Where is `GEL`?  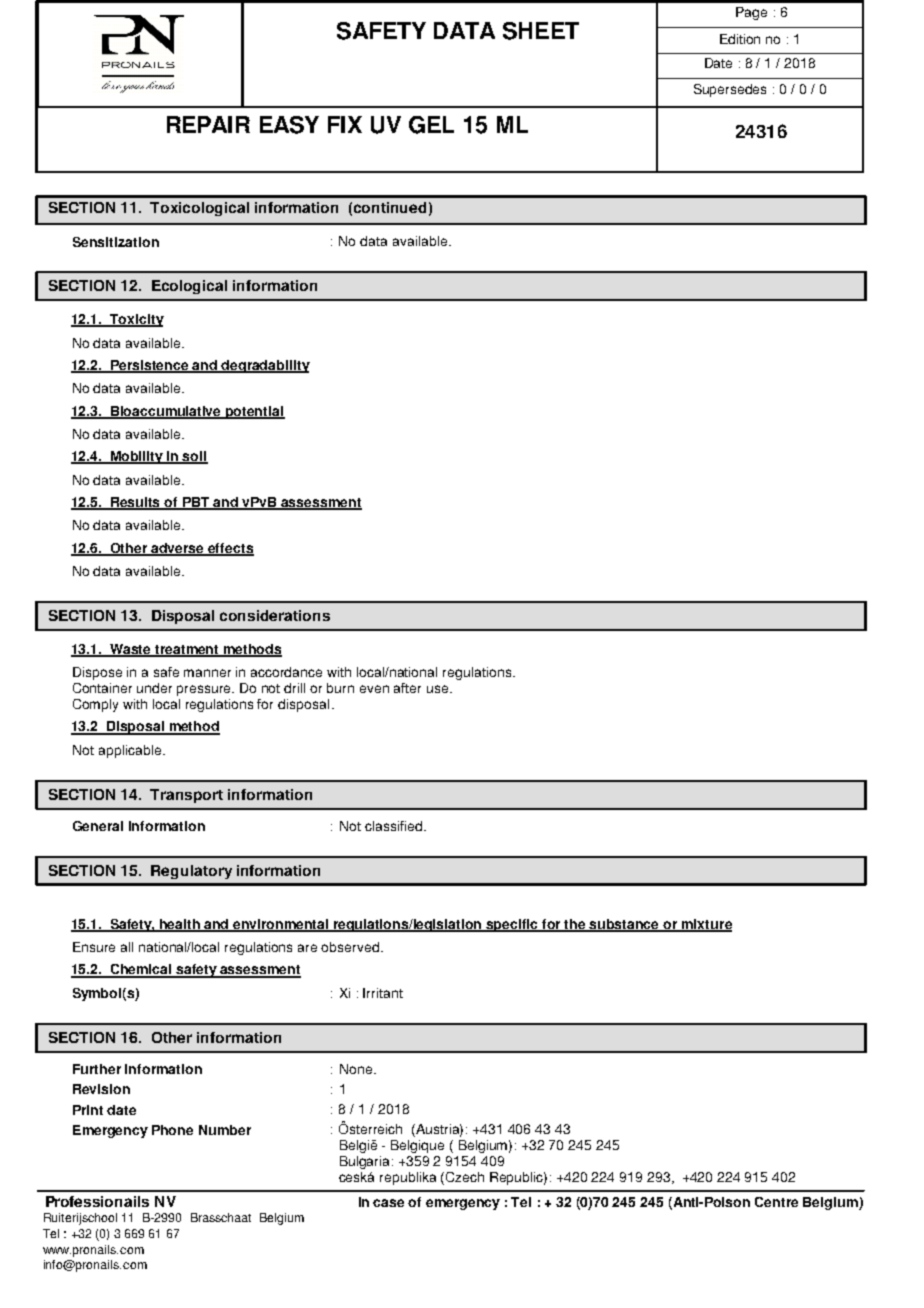
GEL is located at coordinates (431, 125).
